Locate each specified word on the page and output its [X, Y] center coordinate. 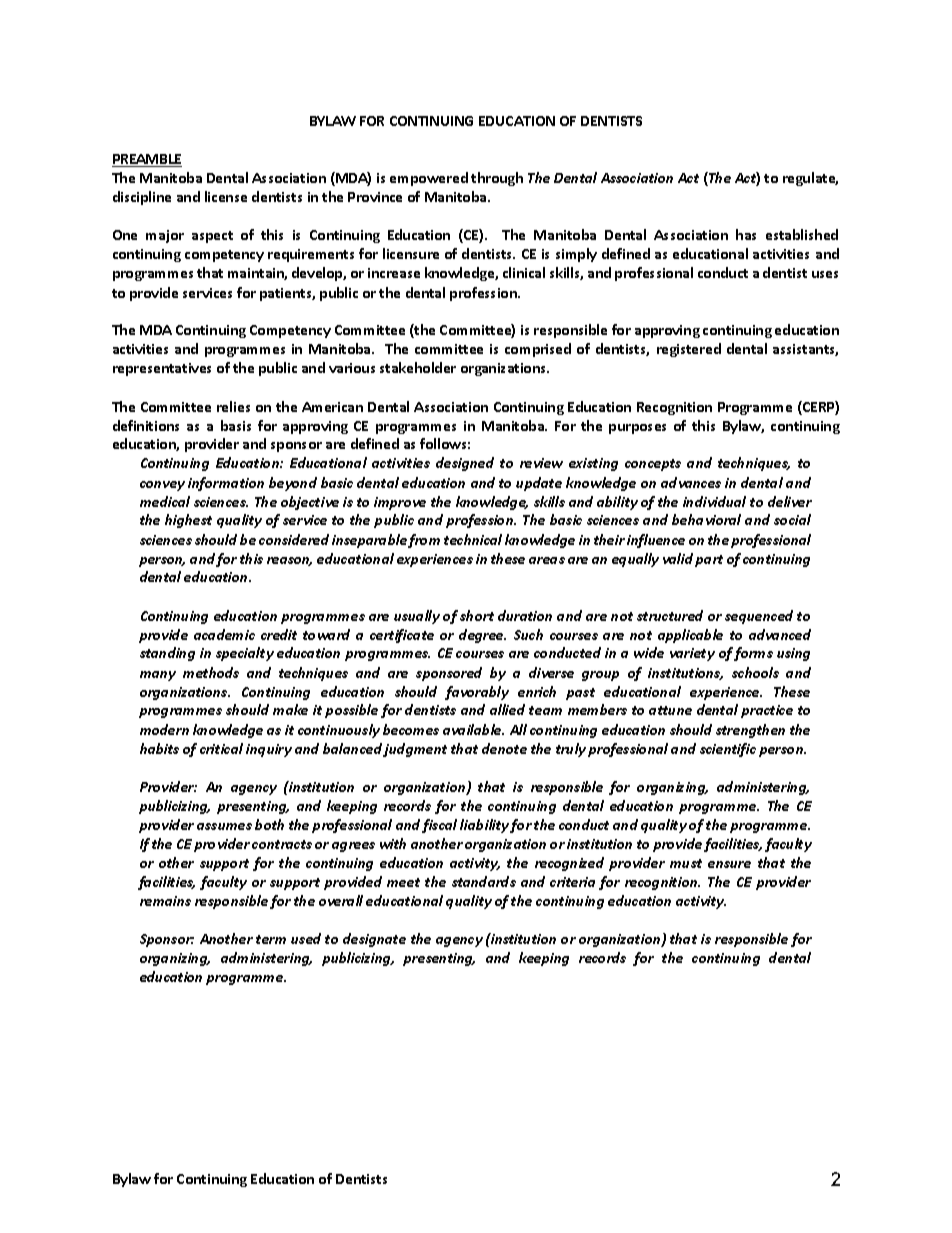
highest [188, 521]
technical [473, 539]
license [226, 196]
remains [165, 901]
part [709, 561]
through [497, 179]
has [746, 234]
